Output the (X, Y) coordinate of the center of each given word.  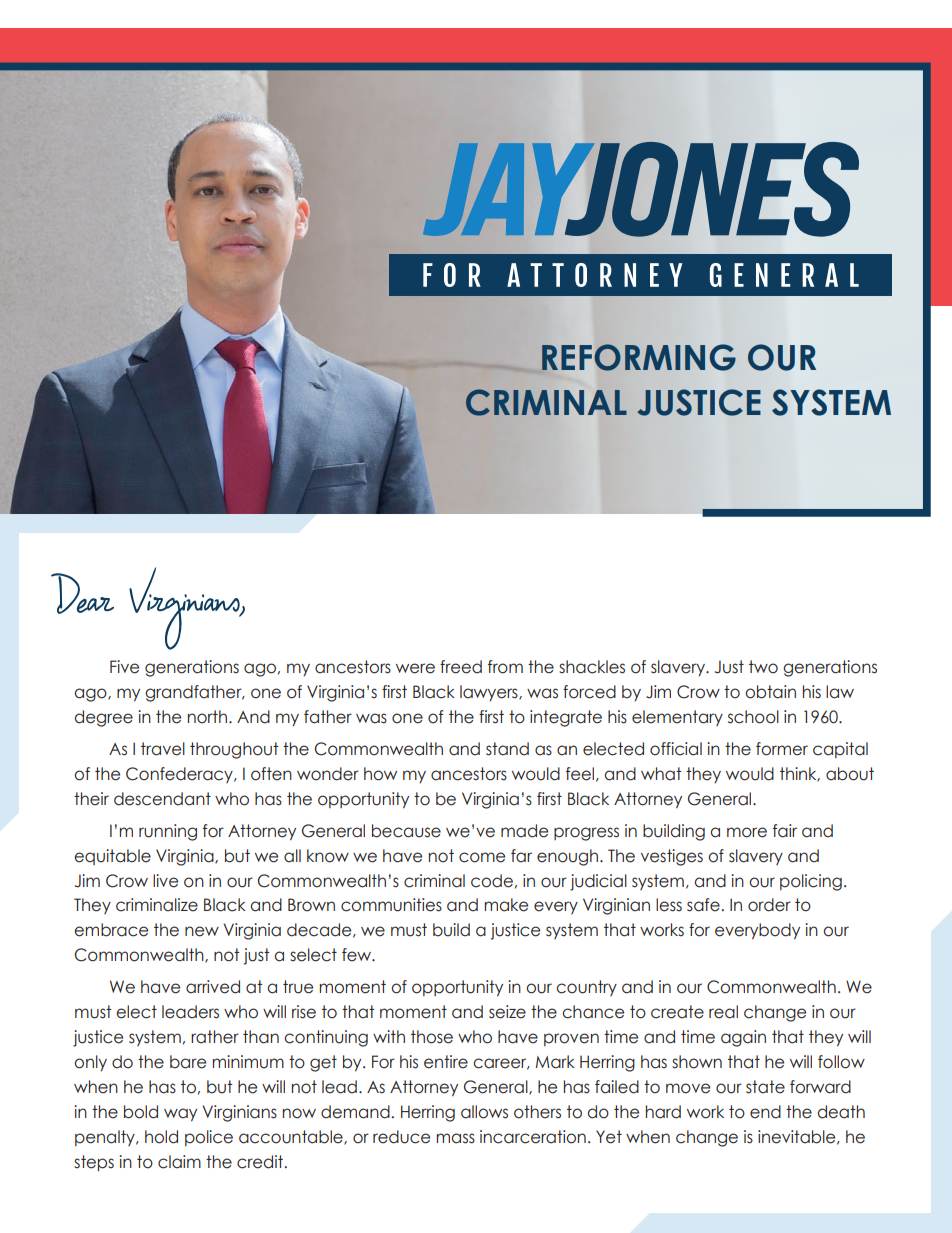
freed (461, 667)
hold (161, 1137)
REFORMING (639, 357)
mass (456, 1138)
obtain (770, 692)
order (769, 905)
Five (124, 667)
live (165, 881)
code (492, 881)
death (841, 1112)
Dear (82, 593)
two (763, 667)
